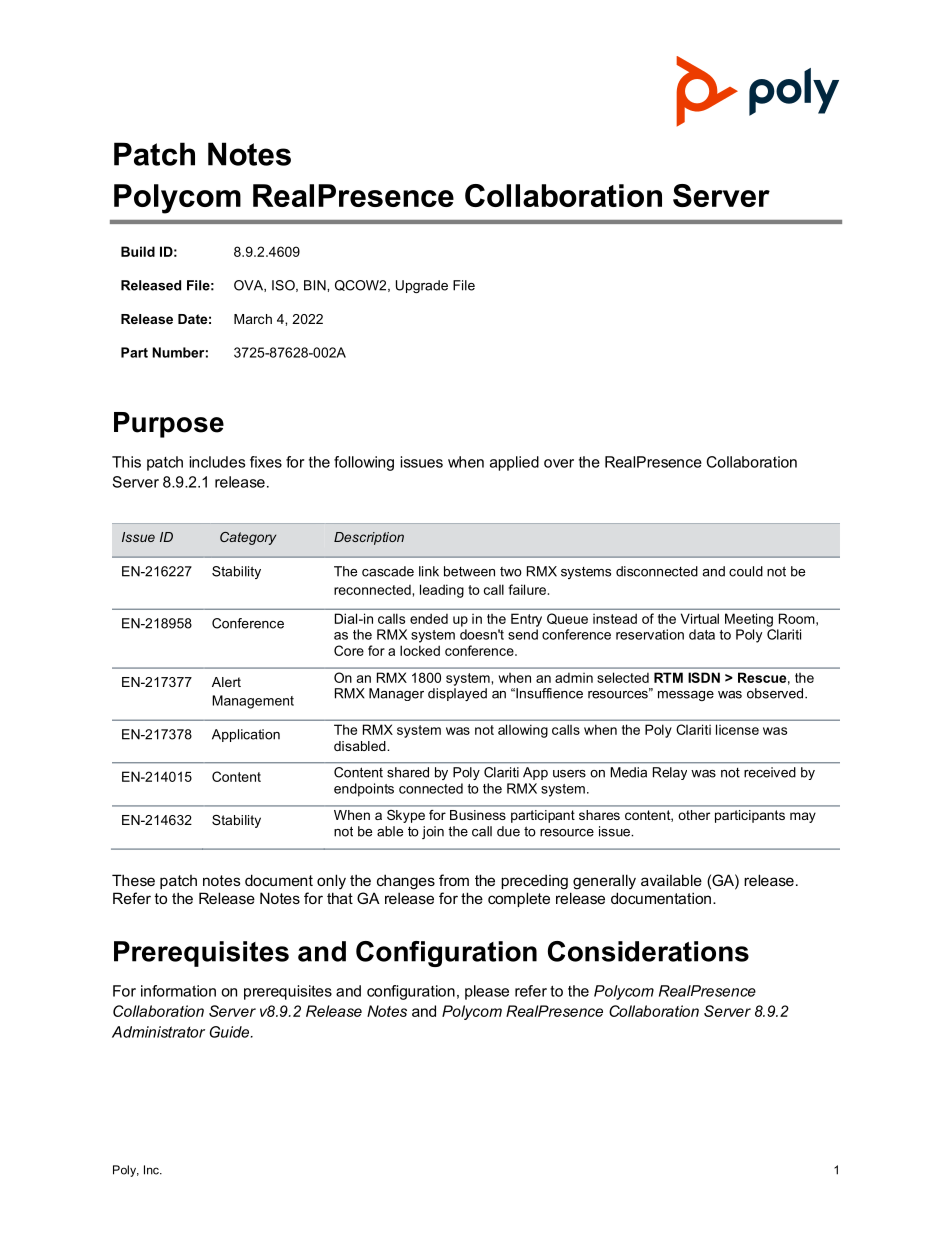 The width and height of the image is (952, 1233). What do you see at coordinates (178, 991) in the image?
I see `information` at bounding box center [178, 991].
